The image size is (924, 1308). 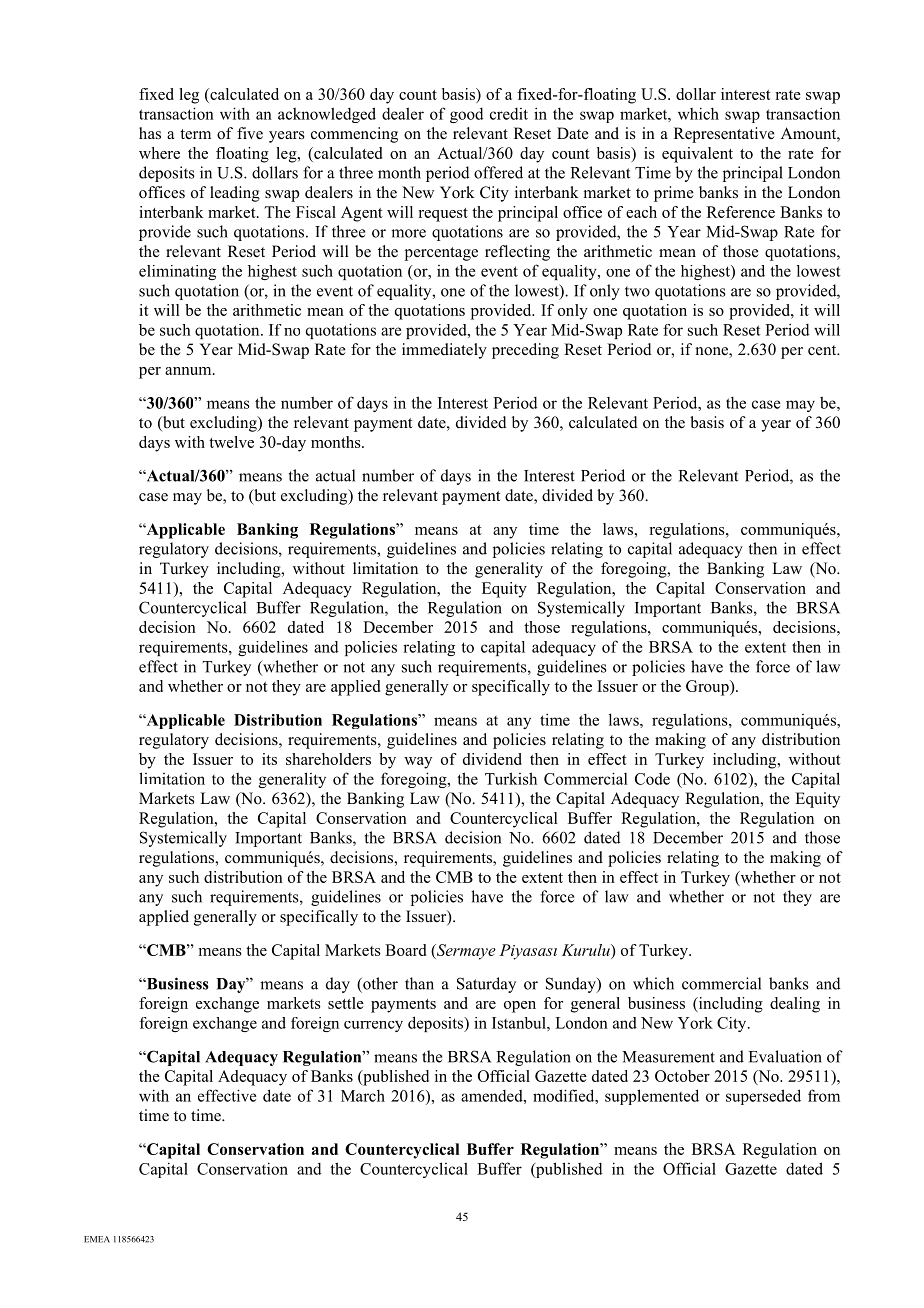 I want to click on Representative, so click(x=724, y=135).
